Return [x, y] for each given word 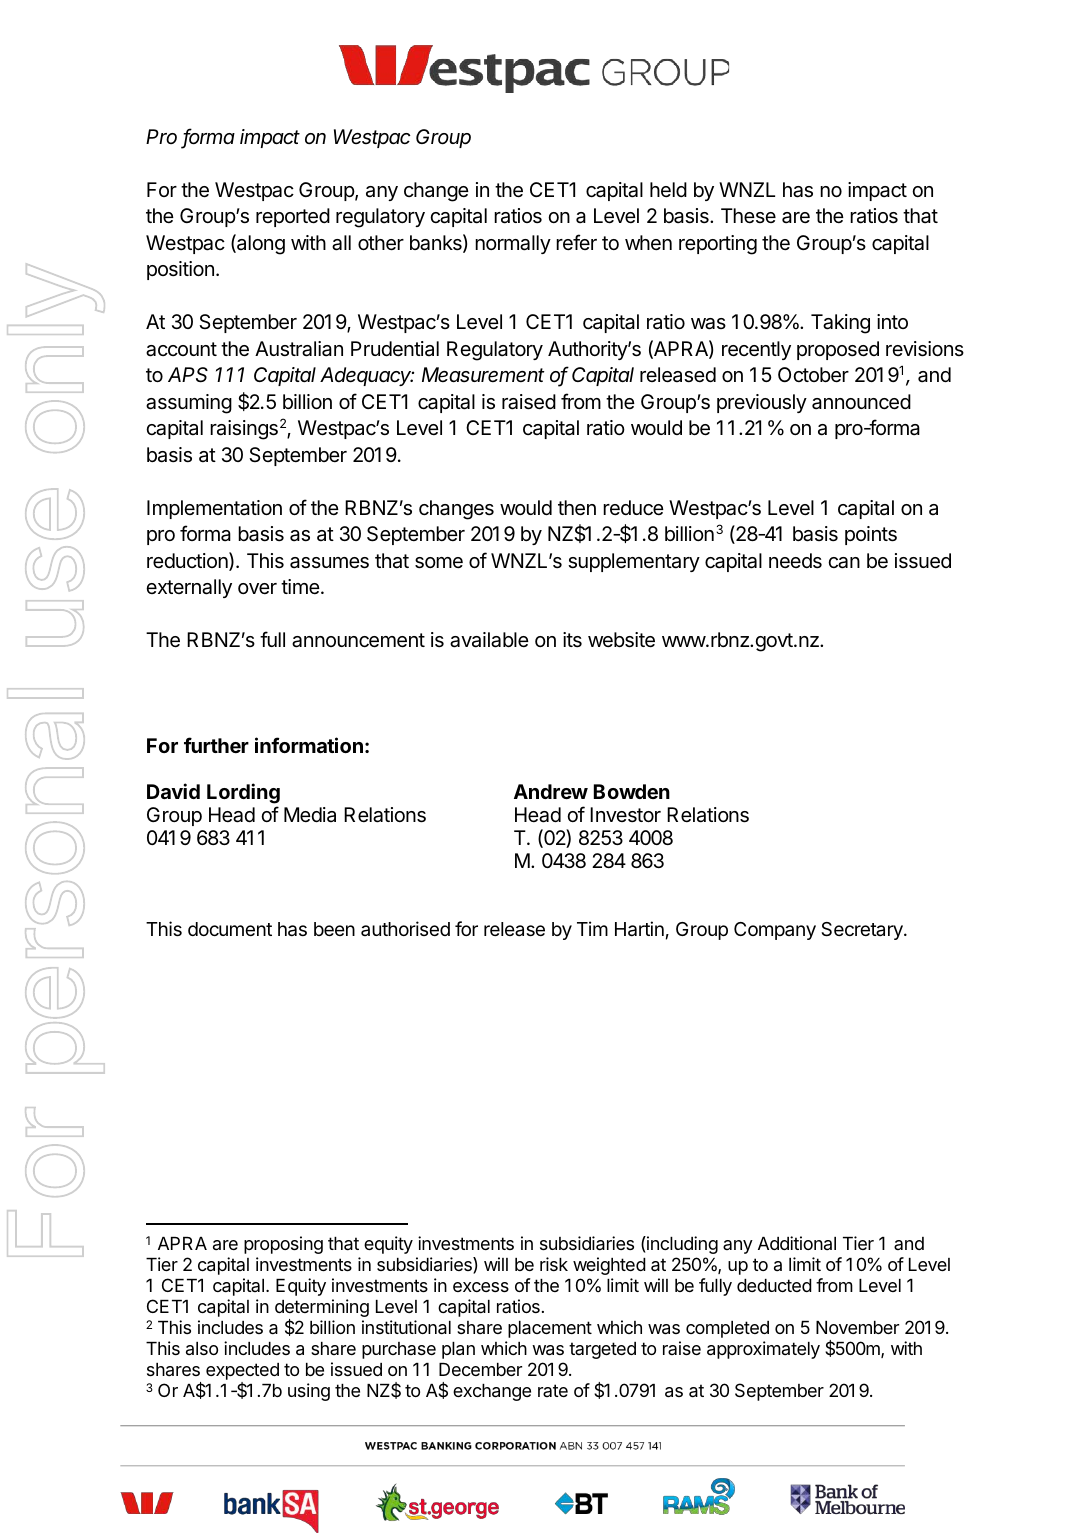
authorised [405, 928]
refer [576, 242]
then [577, 508]
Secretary [863, 931]
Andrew [551, 791]
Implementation [214, 509]
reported [293, 217]
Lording [243, 793]
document [230, 929]
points [871, 535]
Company [775, 931]
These [748, 215]
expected [242, 1373]
